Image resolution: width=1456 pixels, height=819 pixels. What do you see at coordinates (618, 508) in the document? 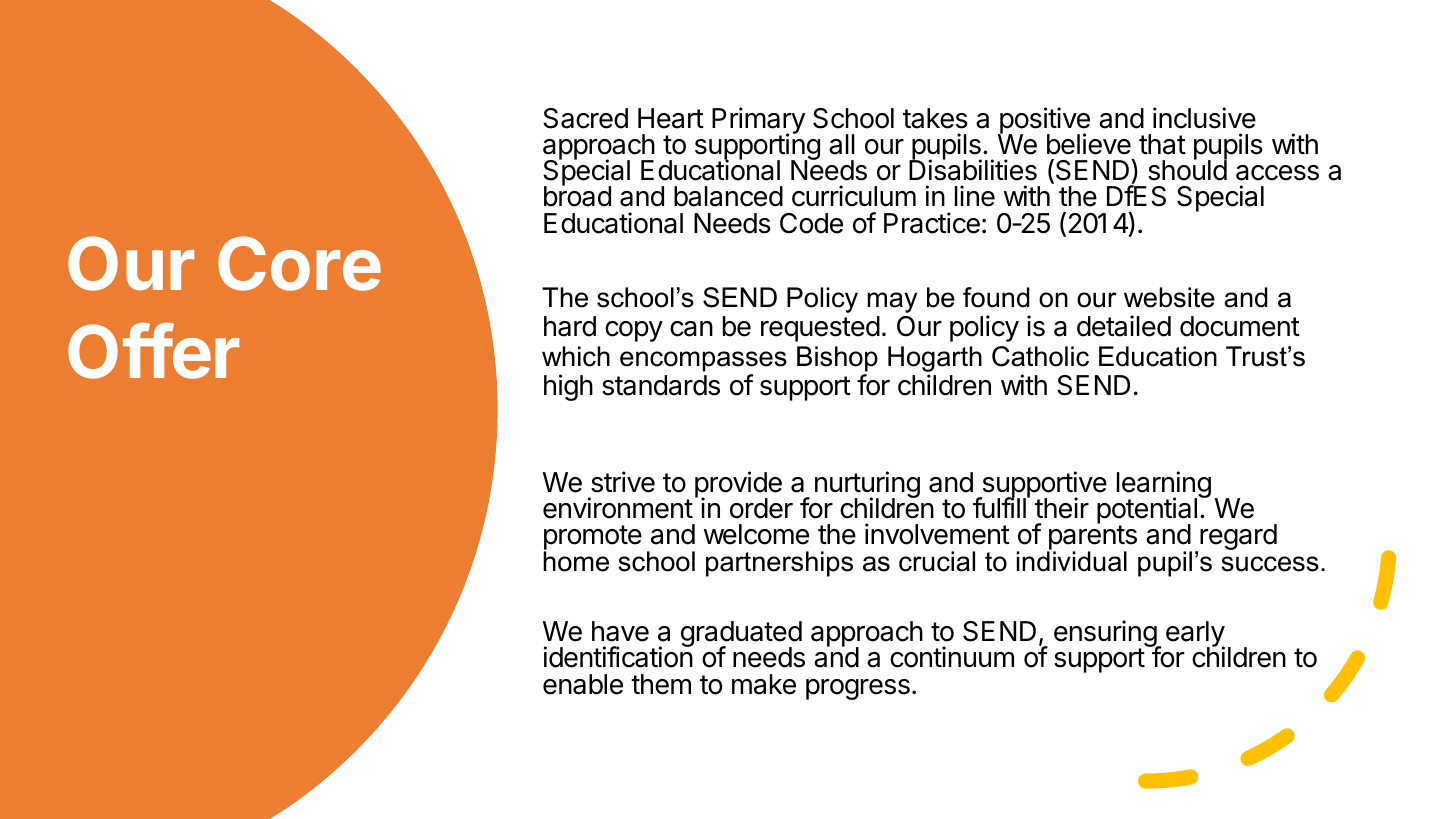
I see `environment` at bounding box center [618, 508].
